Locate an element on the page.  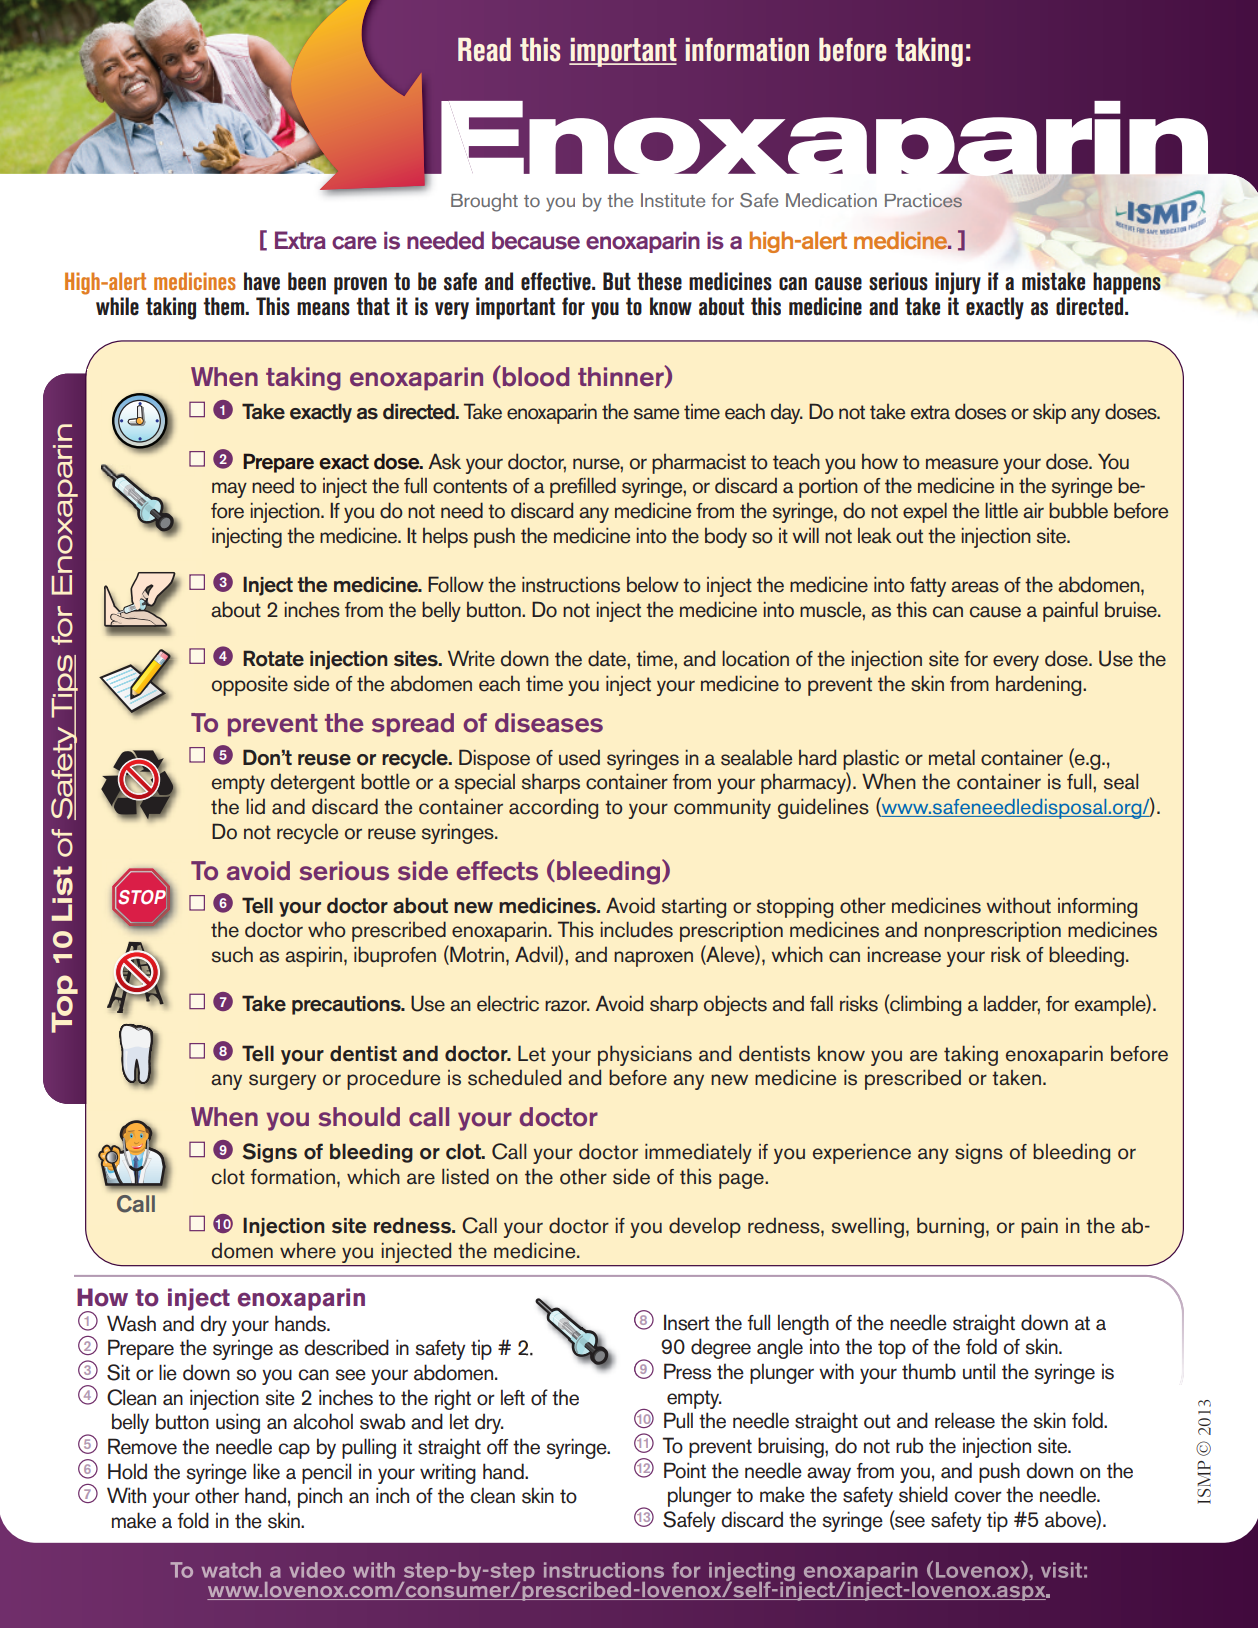
injury is located at coordinates (958, 283).
